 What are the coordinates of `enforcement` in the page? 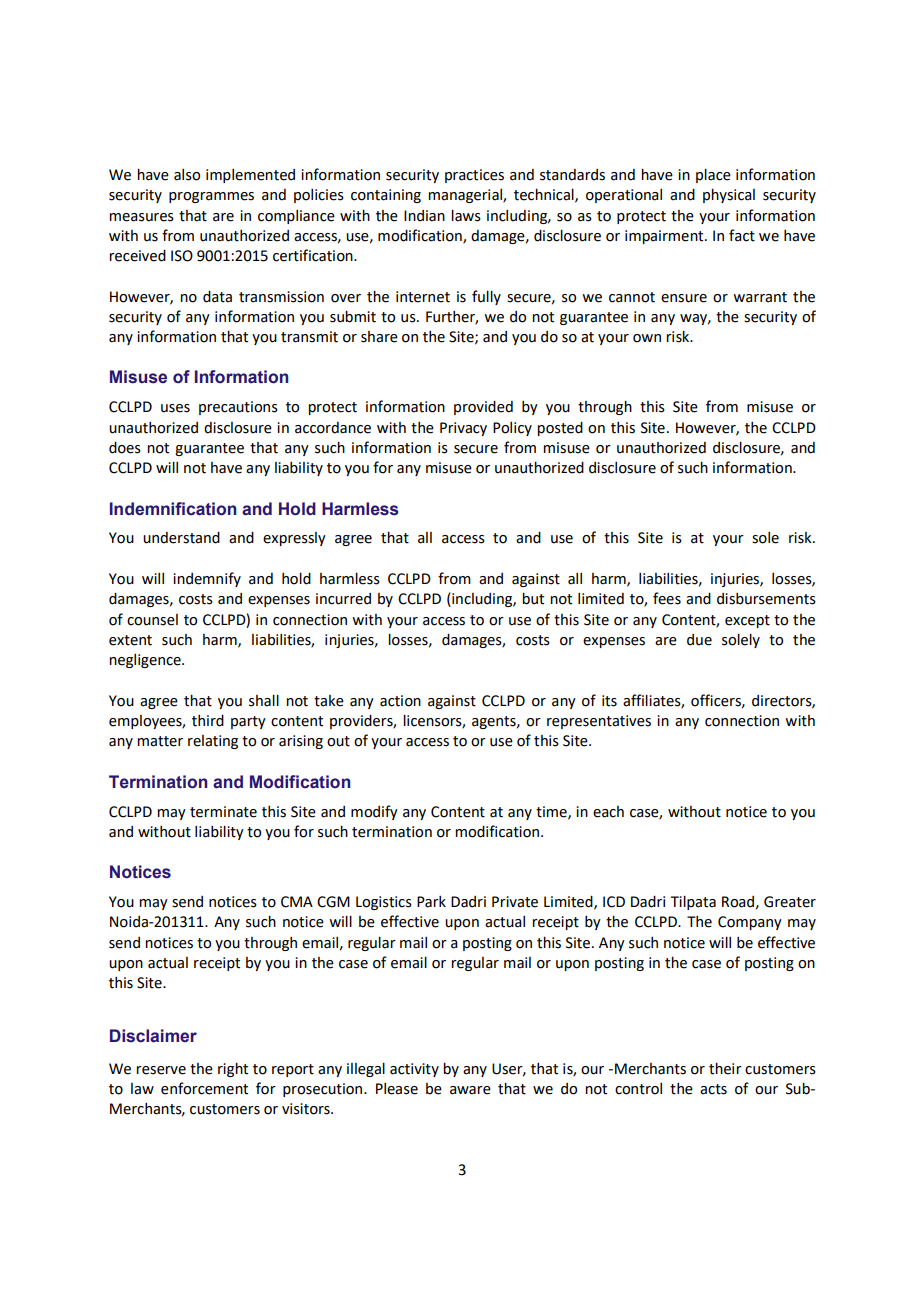 It's located at (204, 1088).
